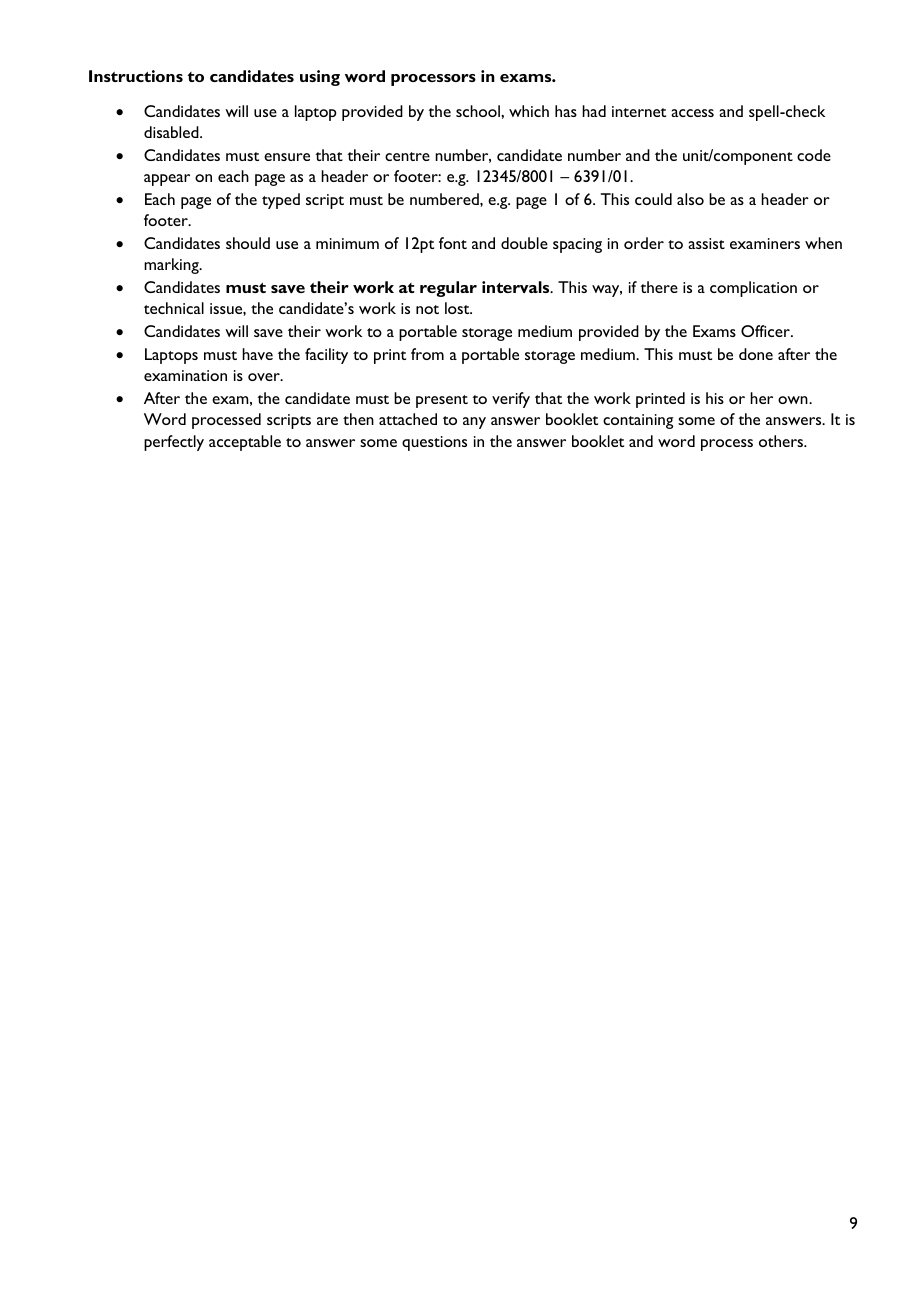  What do you see at coordinates (706, 243) in the screenshot?
I see `assist` at bounding box center [706, 243].
